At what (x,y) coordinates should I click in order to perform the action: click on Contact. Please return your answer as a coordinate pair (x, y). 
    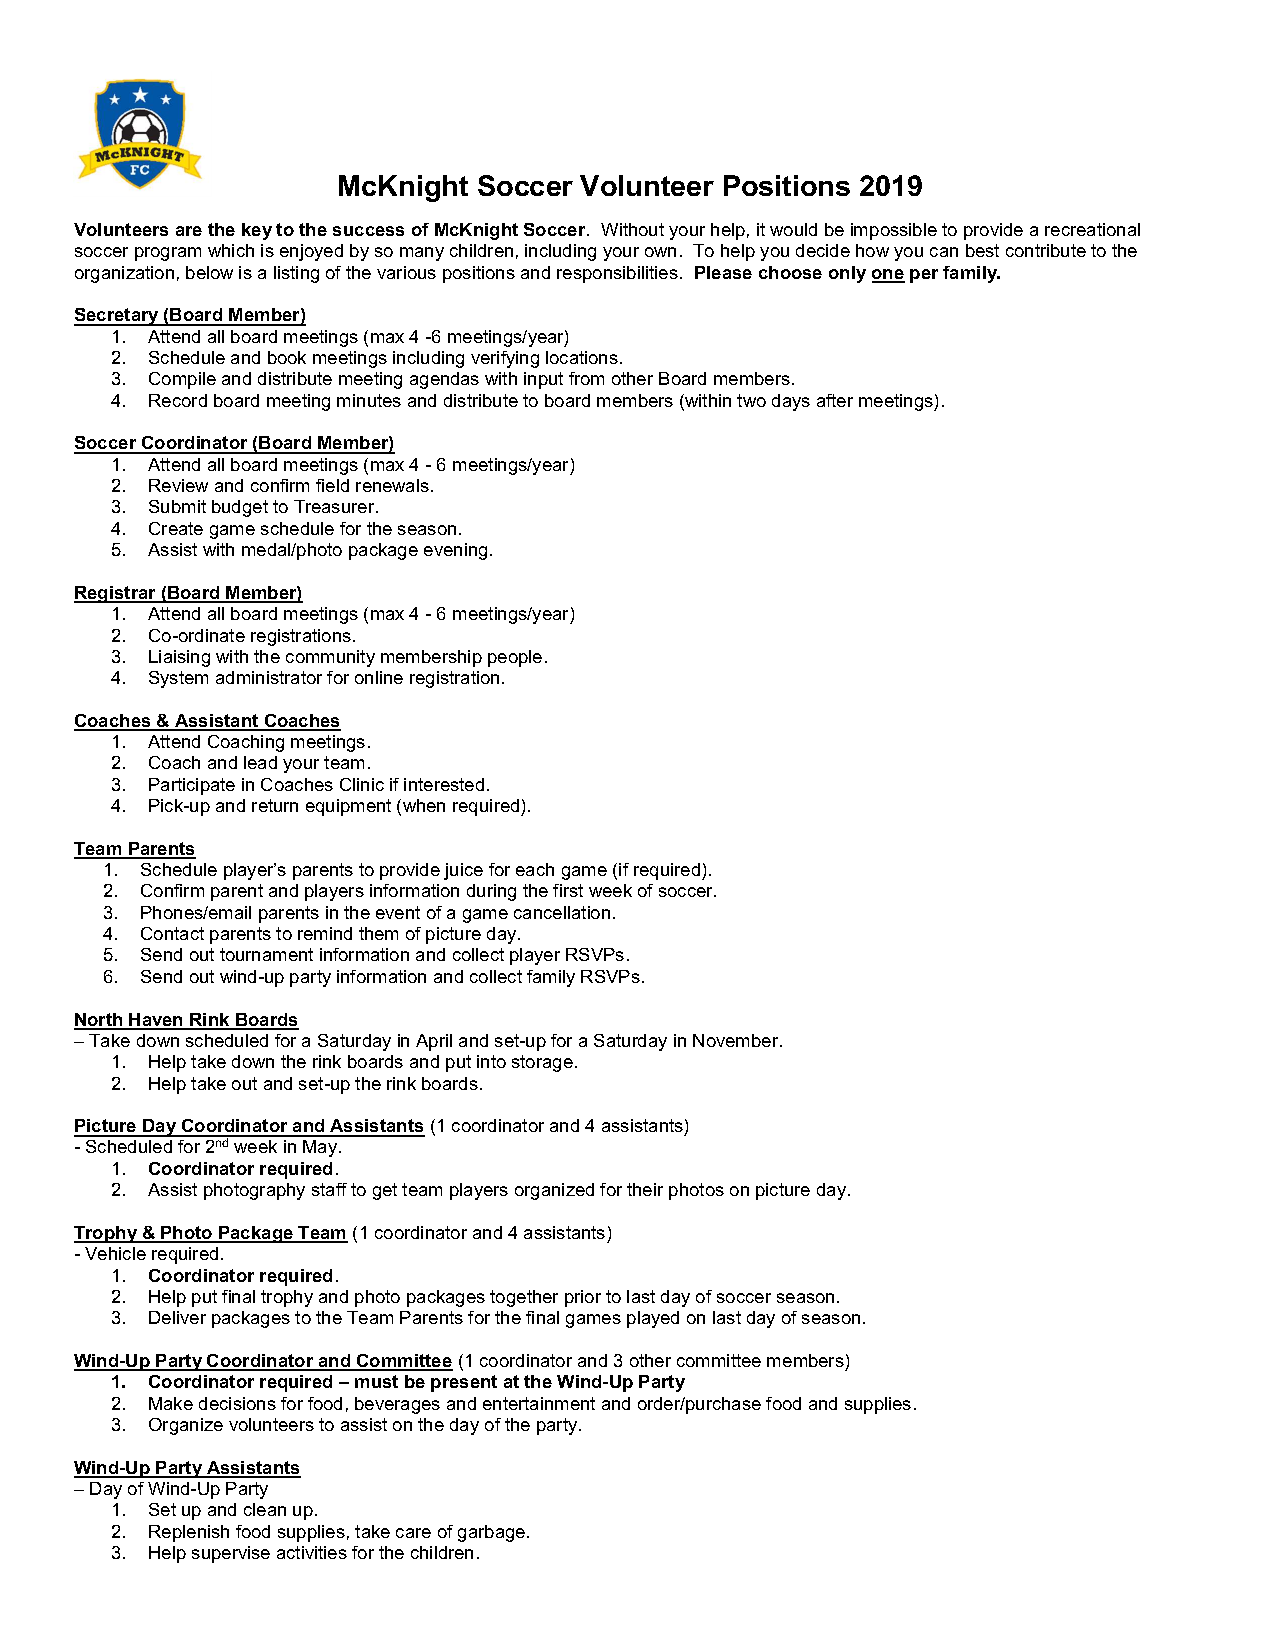
    Looking at the image, I should click on (172, 933).
